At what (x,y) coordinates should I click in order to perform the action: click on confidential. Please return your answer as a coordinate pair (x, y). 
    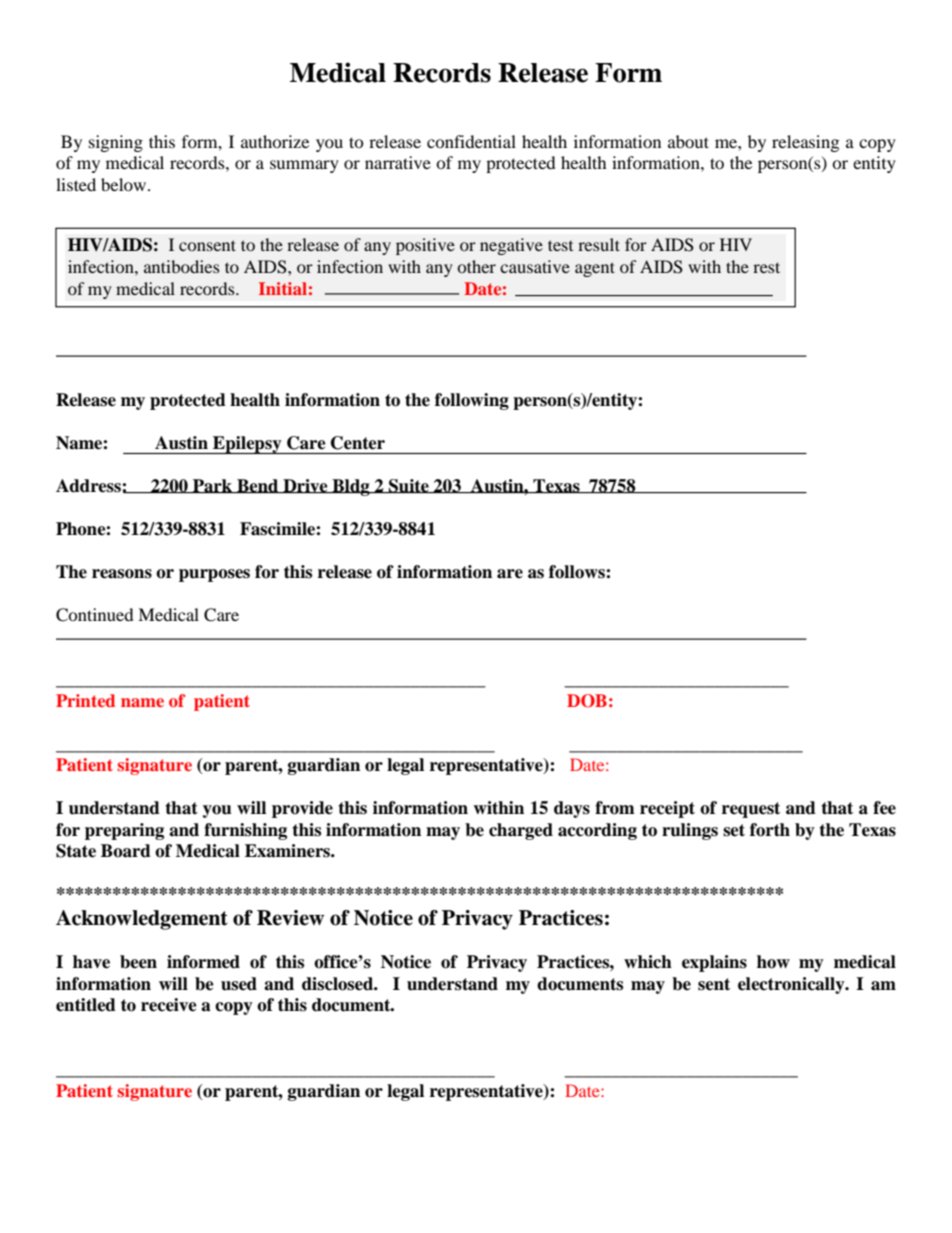
    Looking at the image, I should click on (471, 141).
